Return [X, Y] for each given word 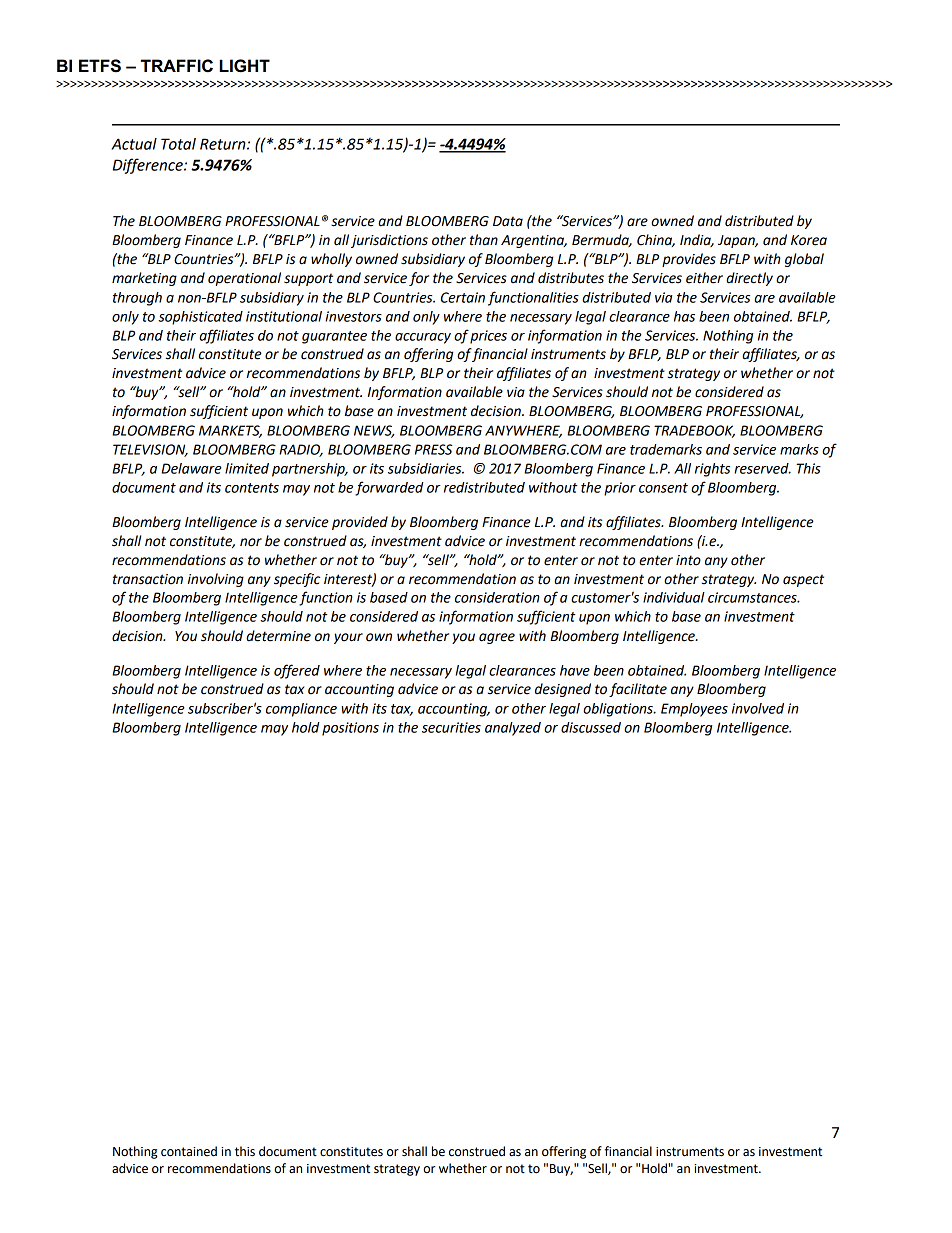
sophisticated [200, 318]
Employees [694, 710]
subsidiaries [426, 468]
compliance [301, 710]
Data [508, 221]
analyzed [513, 729]
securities [451, 727]
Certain [463, 297]
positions [350, 729]
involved [758, 708]
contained [189, 1151]
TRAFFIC [177, 66]
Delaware [191, 468]
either [704, 278]
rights [712, 470]
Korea [809, 240]
